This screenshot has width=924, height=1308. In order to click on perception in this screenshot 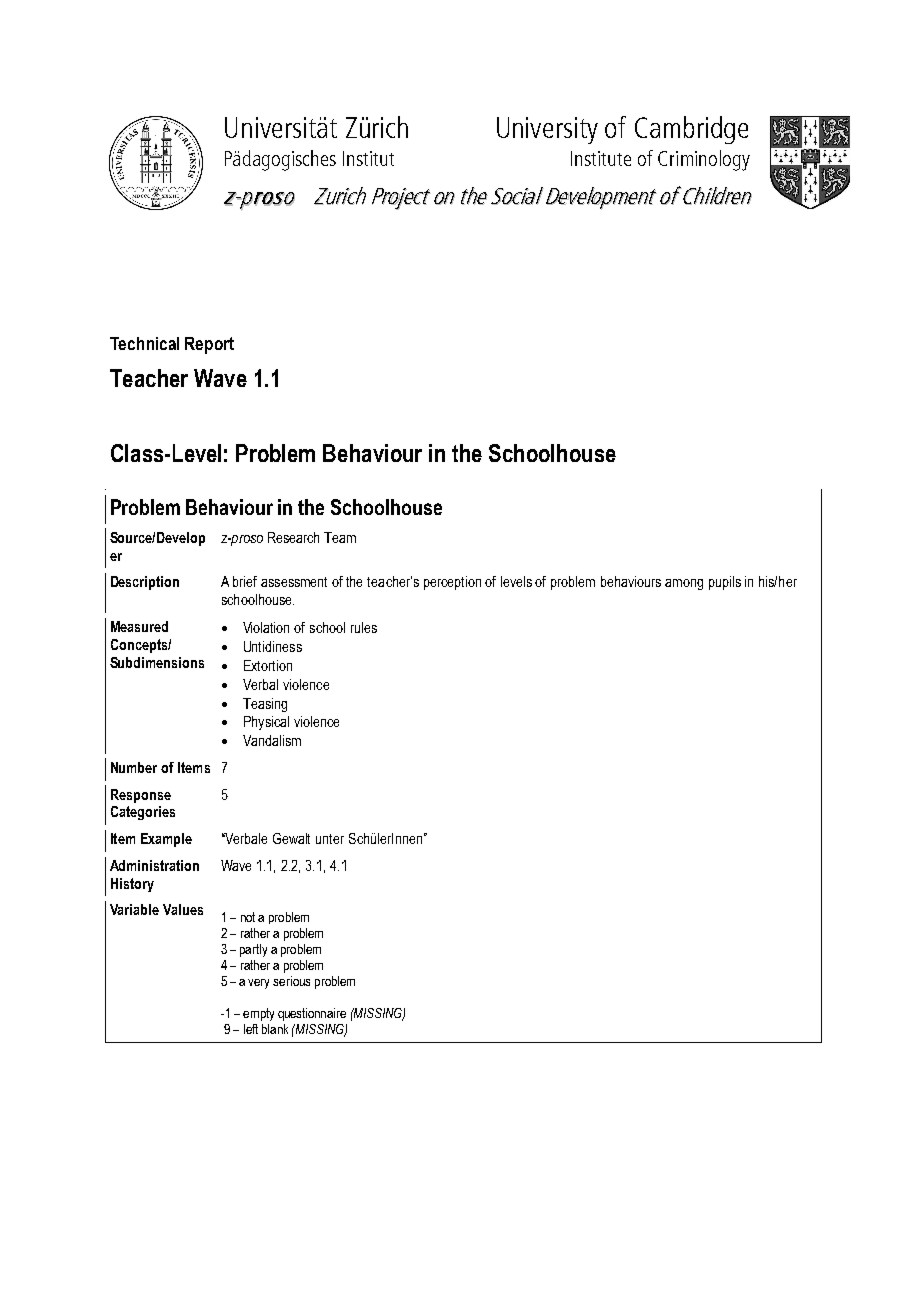, I will do `click(452, 583)`.
